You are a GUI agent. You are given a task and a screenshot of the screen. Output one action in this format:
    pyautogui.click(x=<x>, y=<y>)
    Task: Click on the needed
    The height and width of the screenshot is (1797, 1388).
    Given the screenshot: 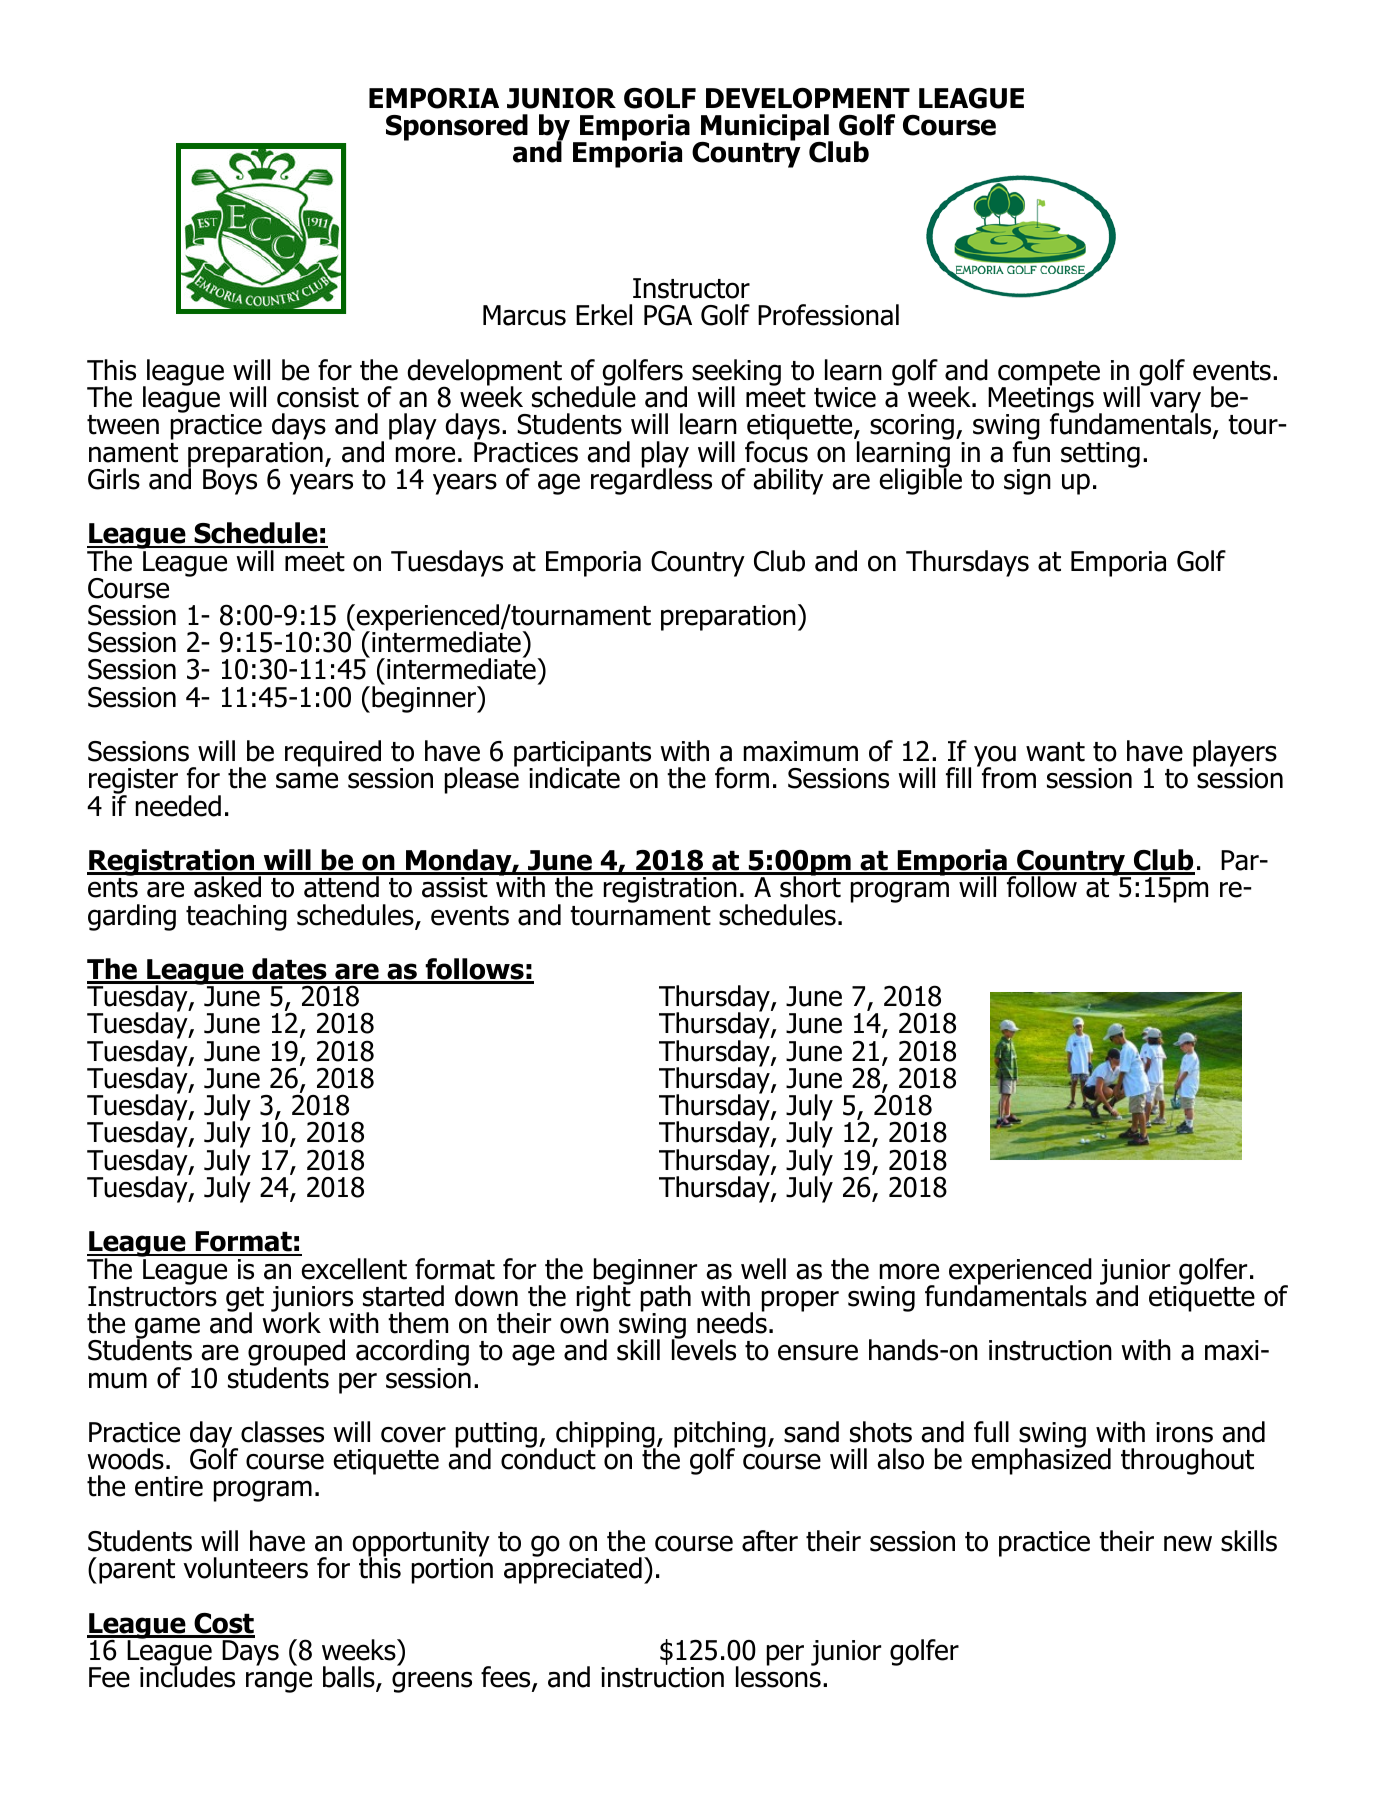 What is the action you would take?
    pyautogui.click(x=178, y=806)
